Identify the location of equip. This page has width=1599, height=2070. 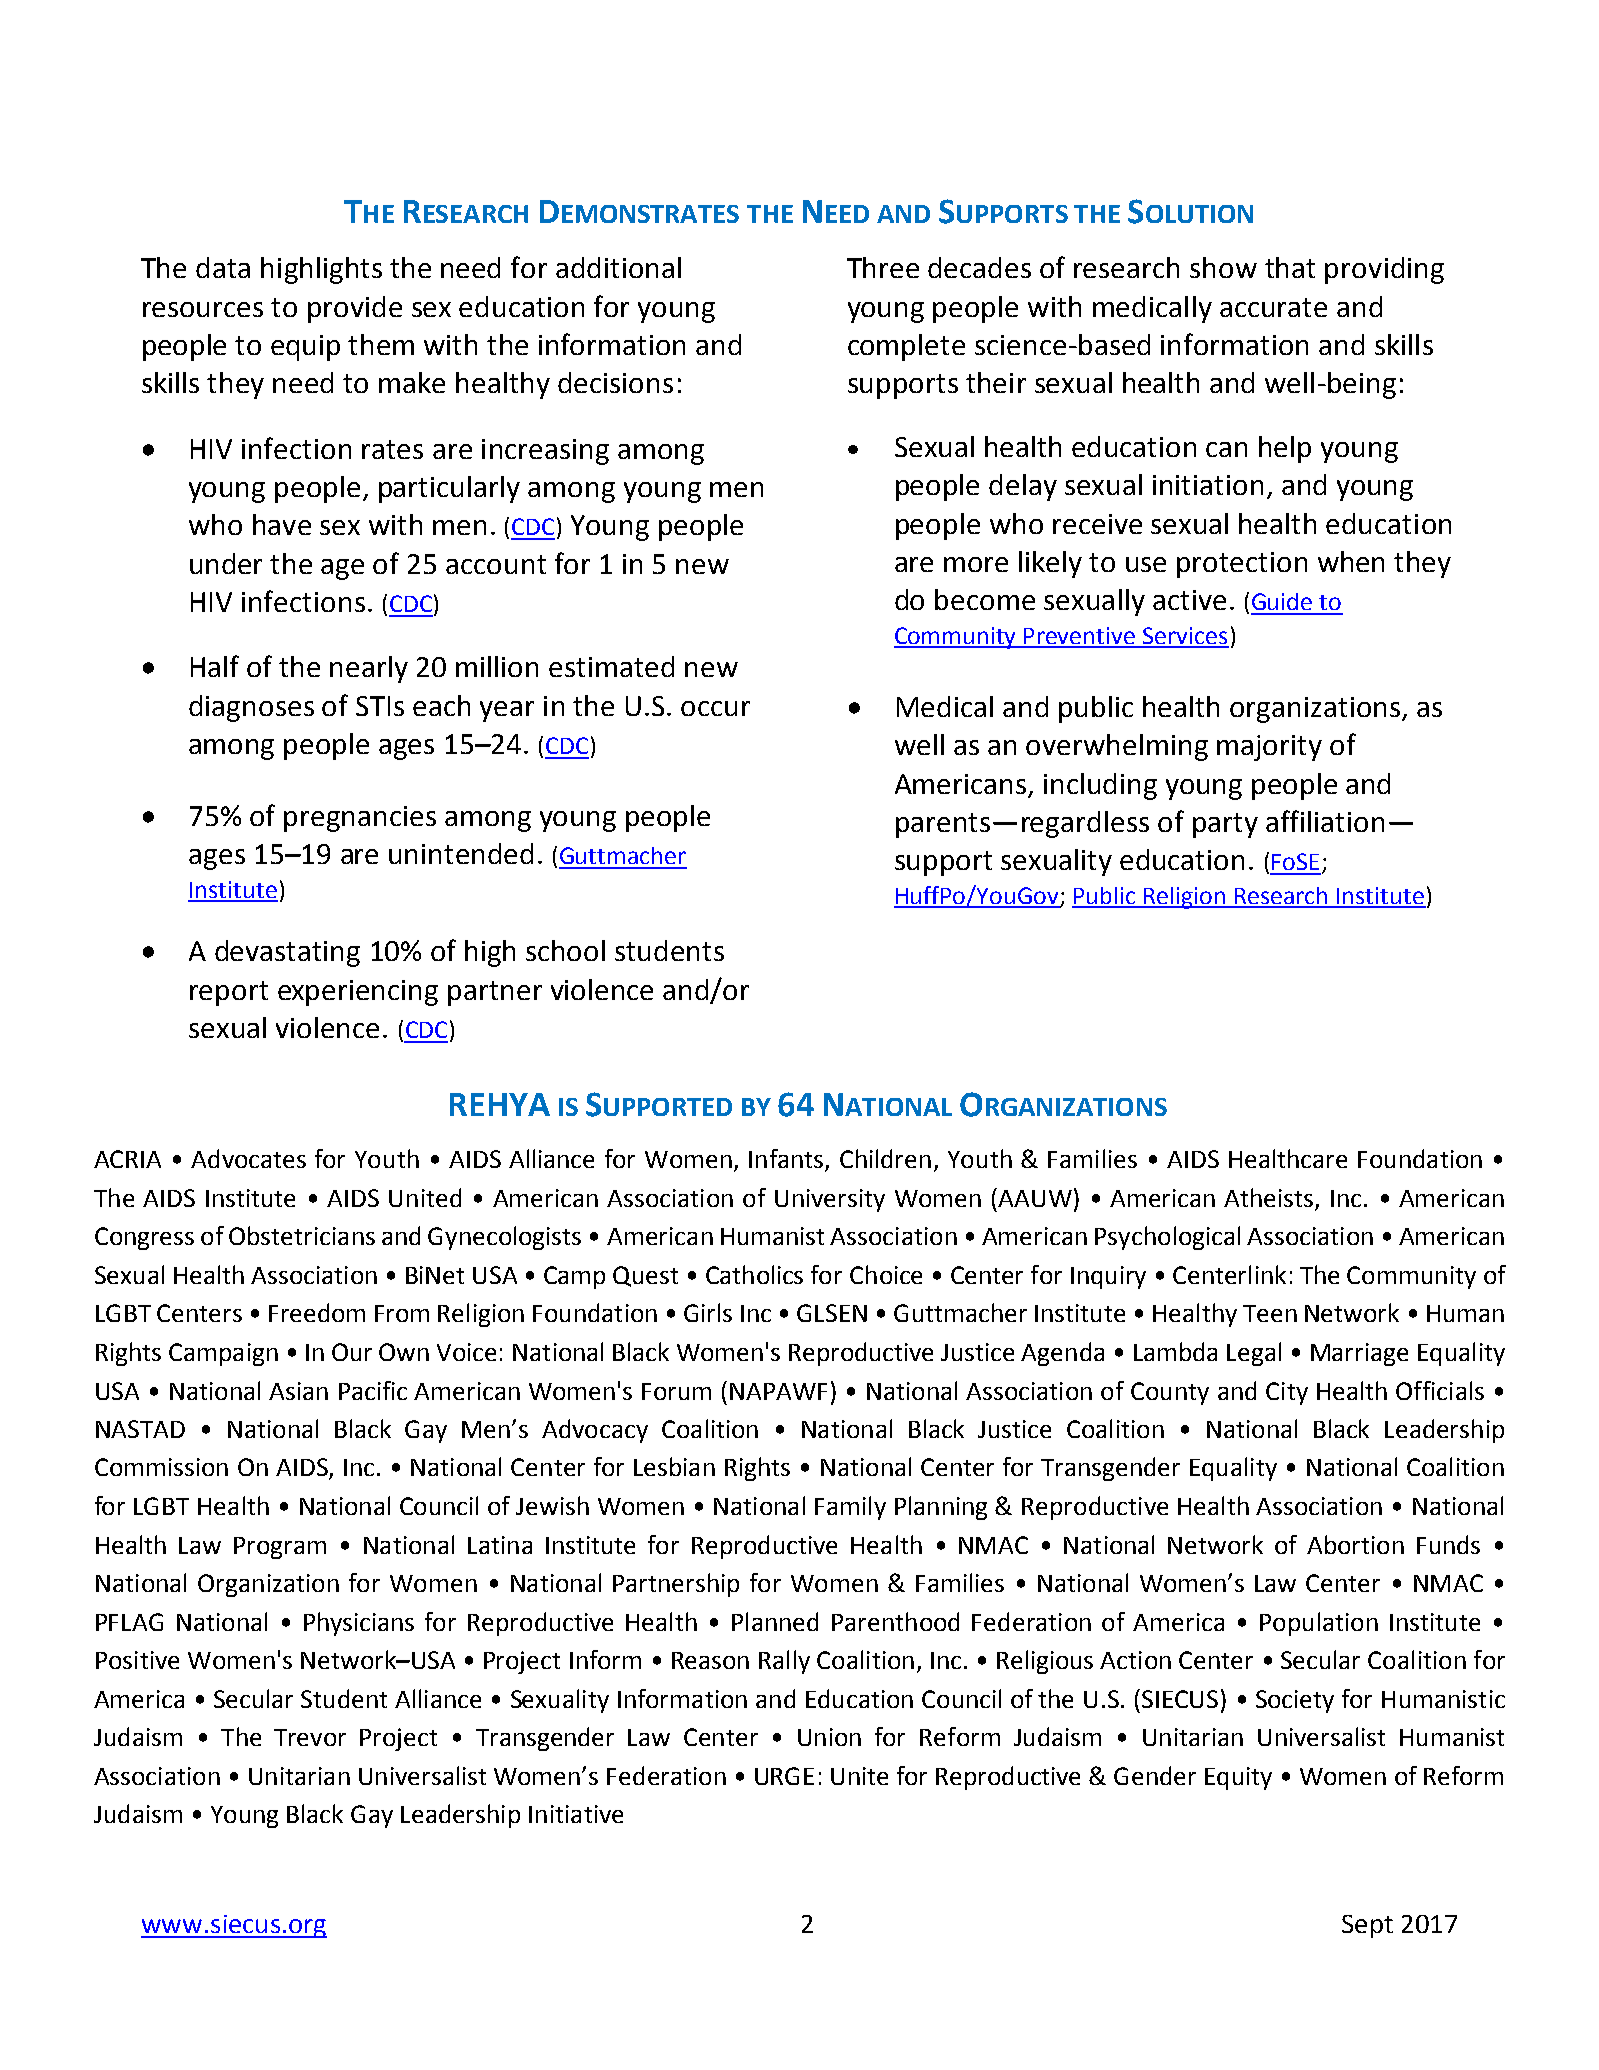
(305, 348).
